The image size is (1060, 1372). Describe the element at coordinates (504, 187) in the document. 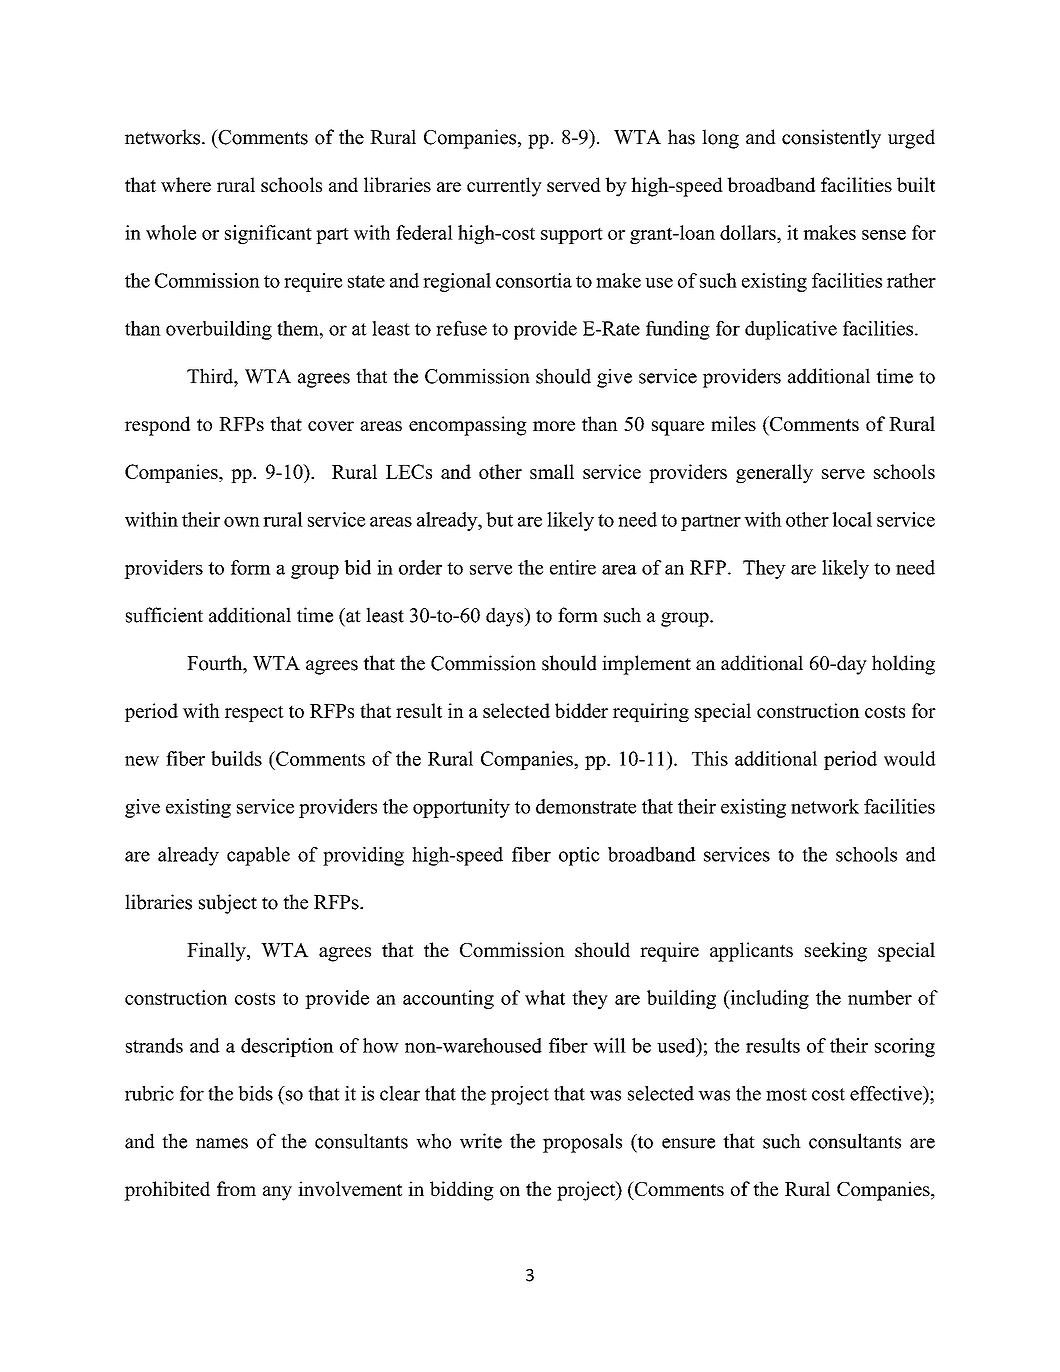

I see `currently` at that location.
